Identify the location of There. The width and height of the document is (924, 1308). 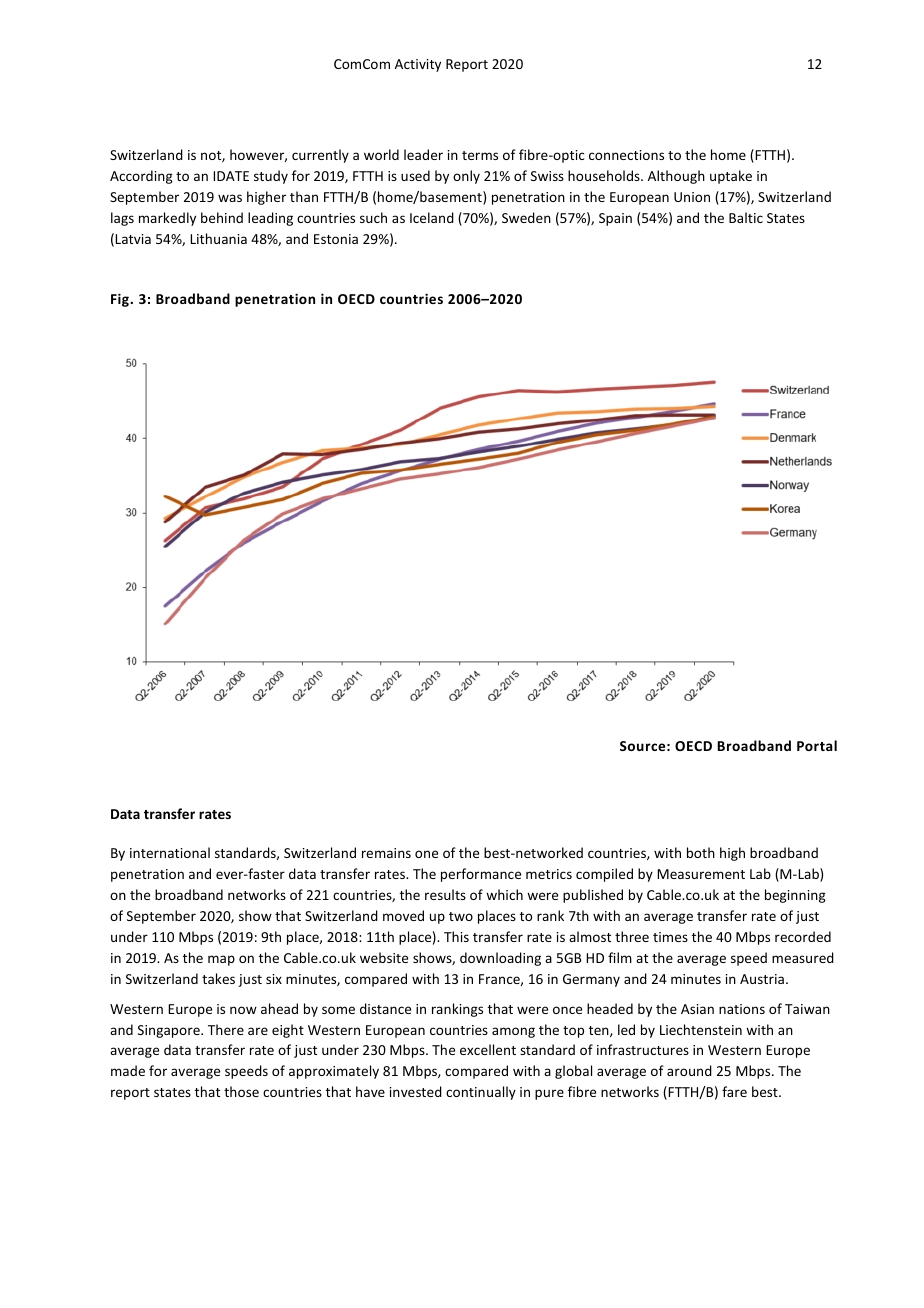
(226, 1029).
